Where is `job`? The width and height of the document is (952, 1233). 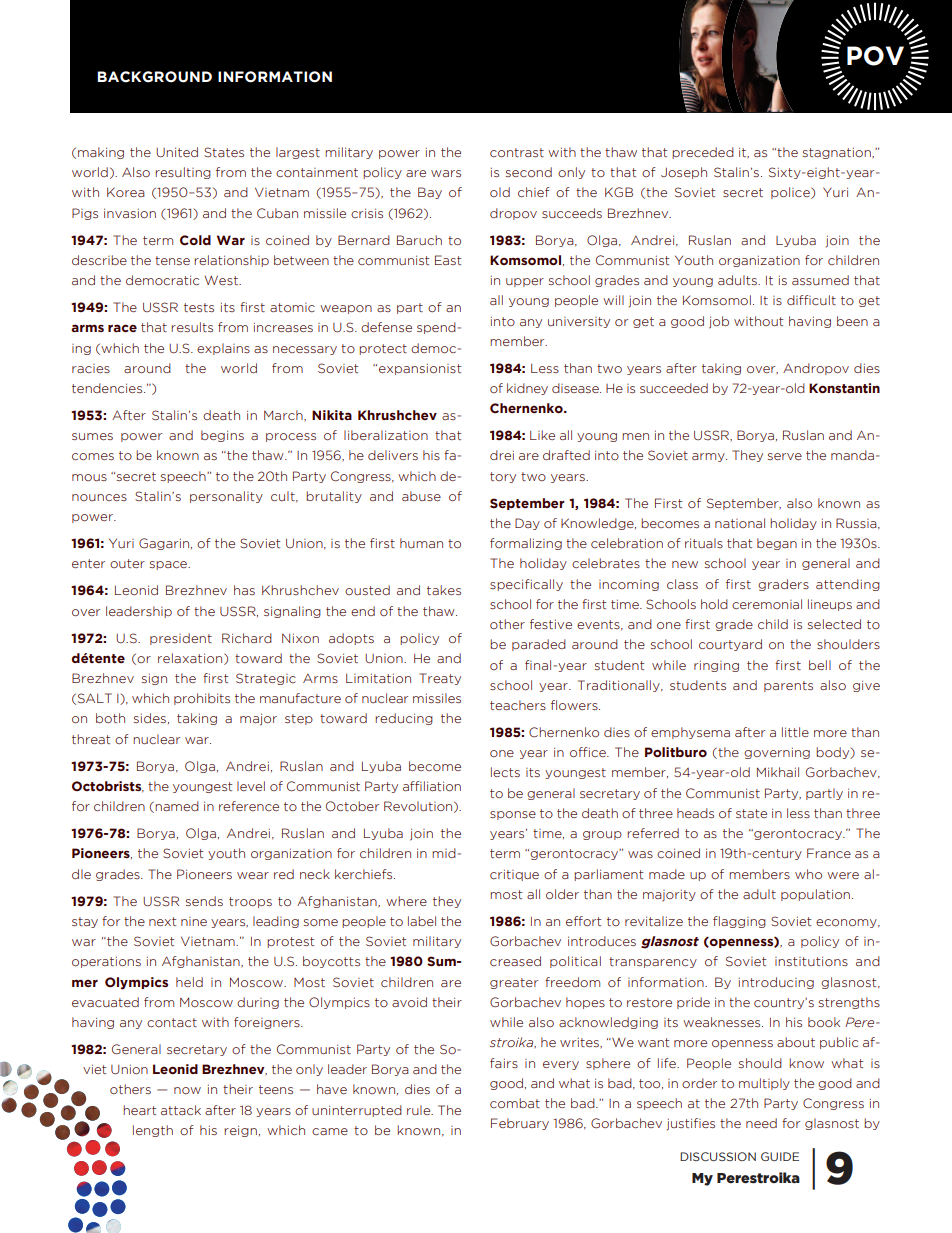
job is located at coordinates (719, 322).
